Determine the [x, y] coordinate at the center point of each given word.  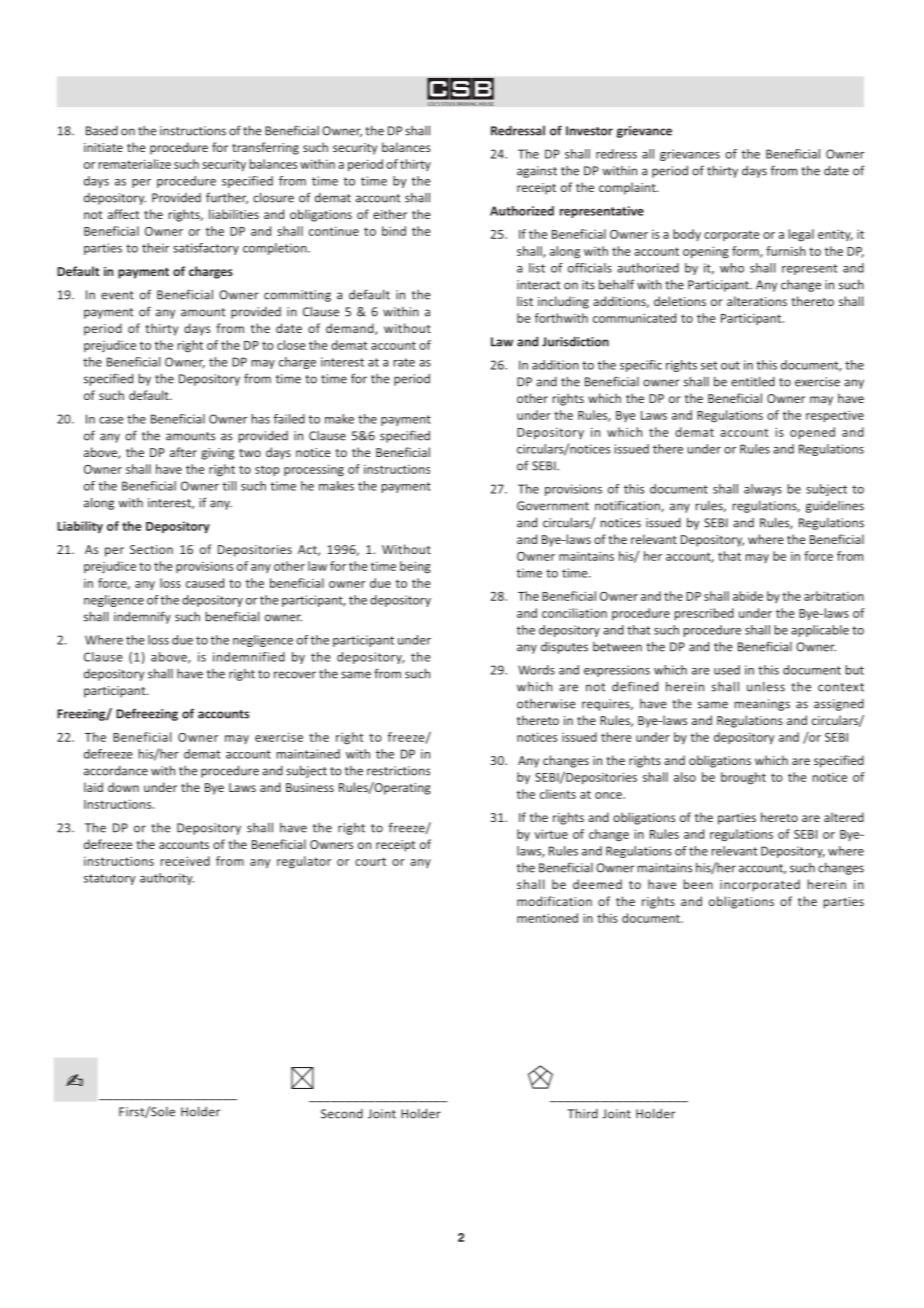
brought [743, 778]
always [763, 490]
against [537, 172]
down [123, 787]
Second [342, 1114]
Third [582, 1113]
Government [553, 506]
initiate [103, 147]
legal [801, 235]
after [183, 452]
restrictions [398, 771]
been [698, 884]
